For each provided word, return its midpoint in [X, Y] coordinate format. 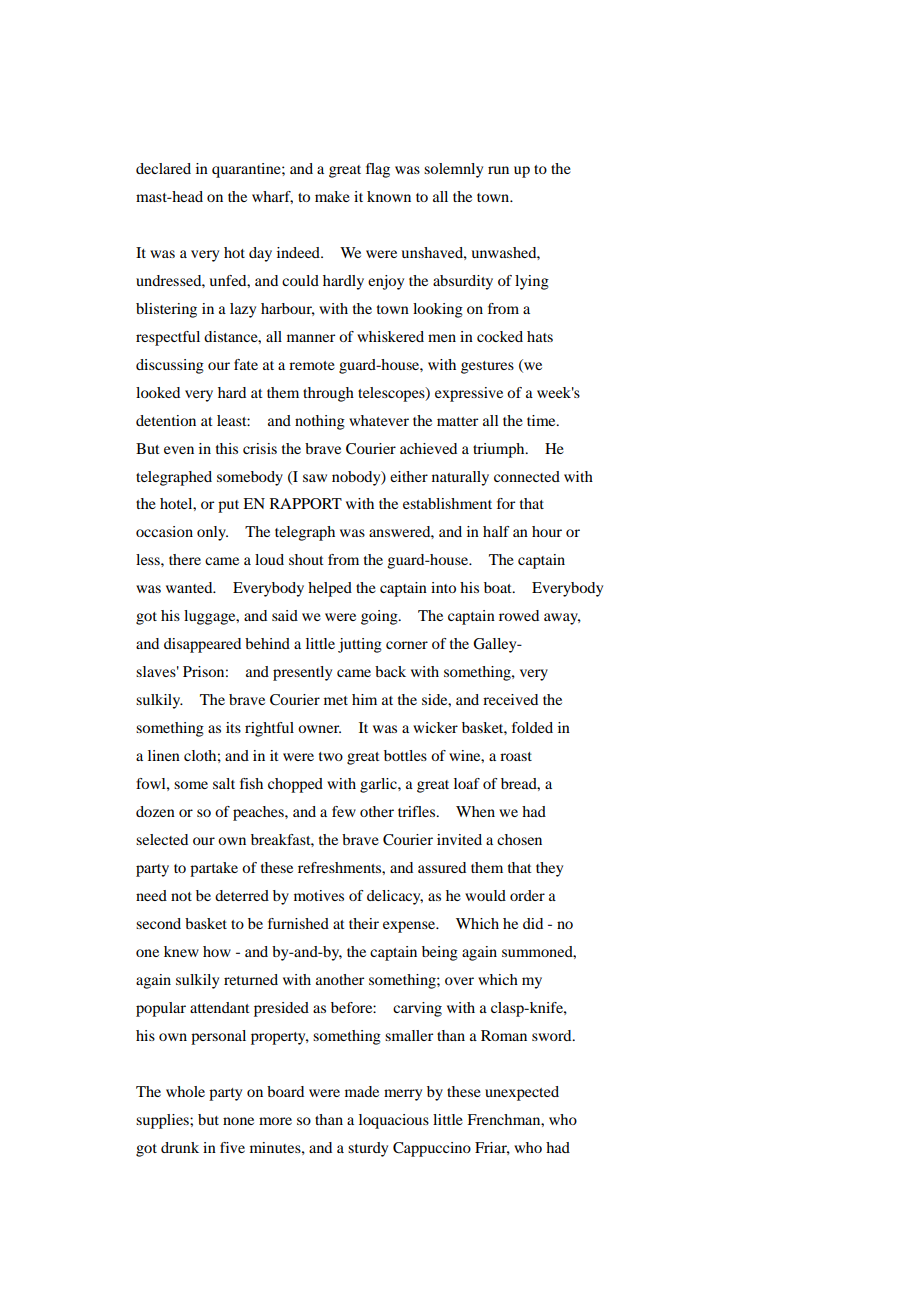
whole [185, 1091]
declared [163, 168]
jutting [360, 645]
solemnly [453, 170]
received [510, 699]
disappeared [202, 645]
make [332, 196]
